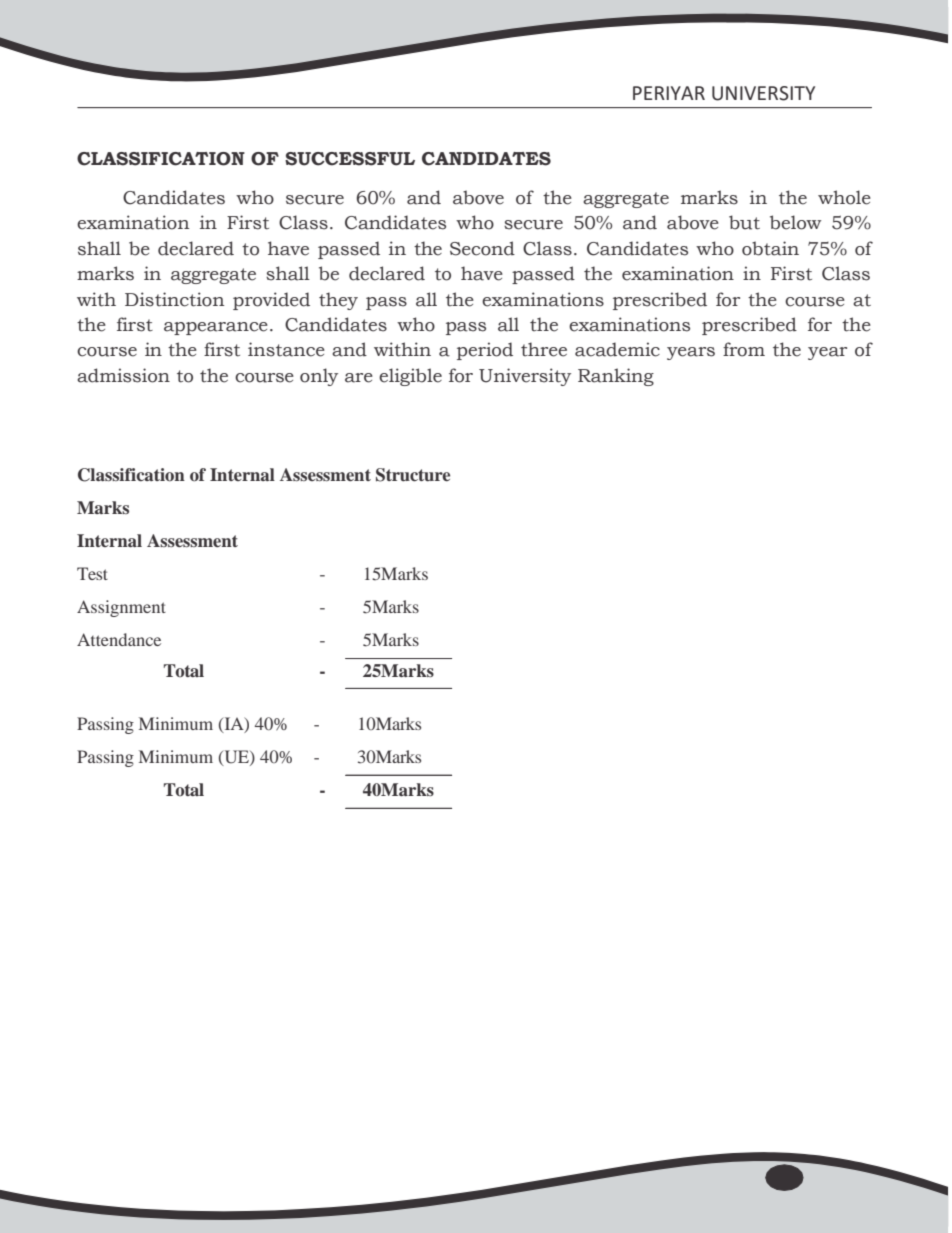 The width and height of the image is (952, 1233). What do you see at coordinates (844, 197) in the image?
I see `whole` at bounding box center [844, 197].
